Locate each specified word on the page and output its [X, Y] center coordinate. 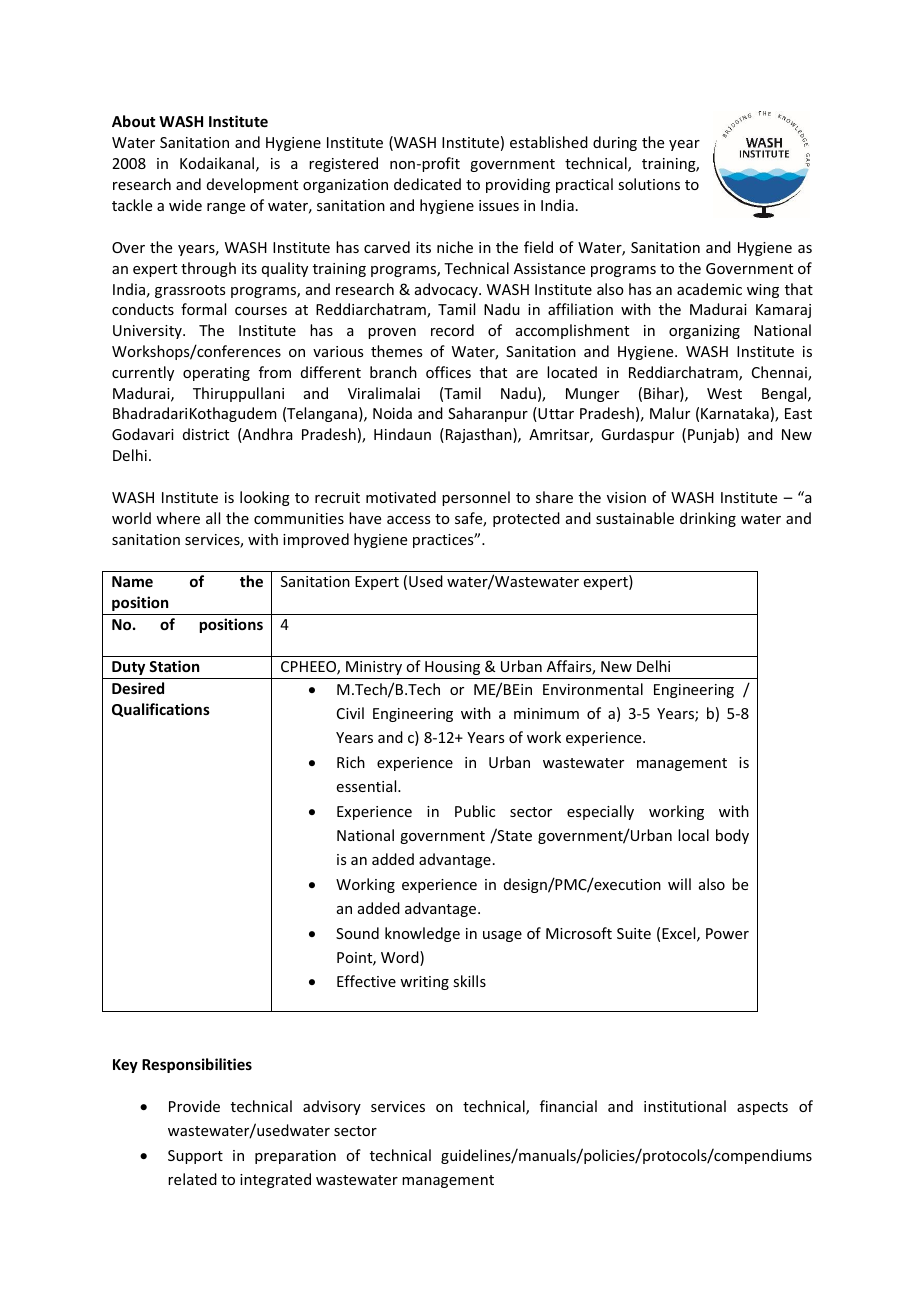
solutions [649, 184]
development [252, 185]
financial [568, 1106]
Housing [452, 668]
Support [195, 1157]
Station [174, 666]
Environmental [593, 689]
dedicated [427, 184]
